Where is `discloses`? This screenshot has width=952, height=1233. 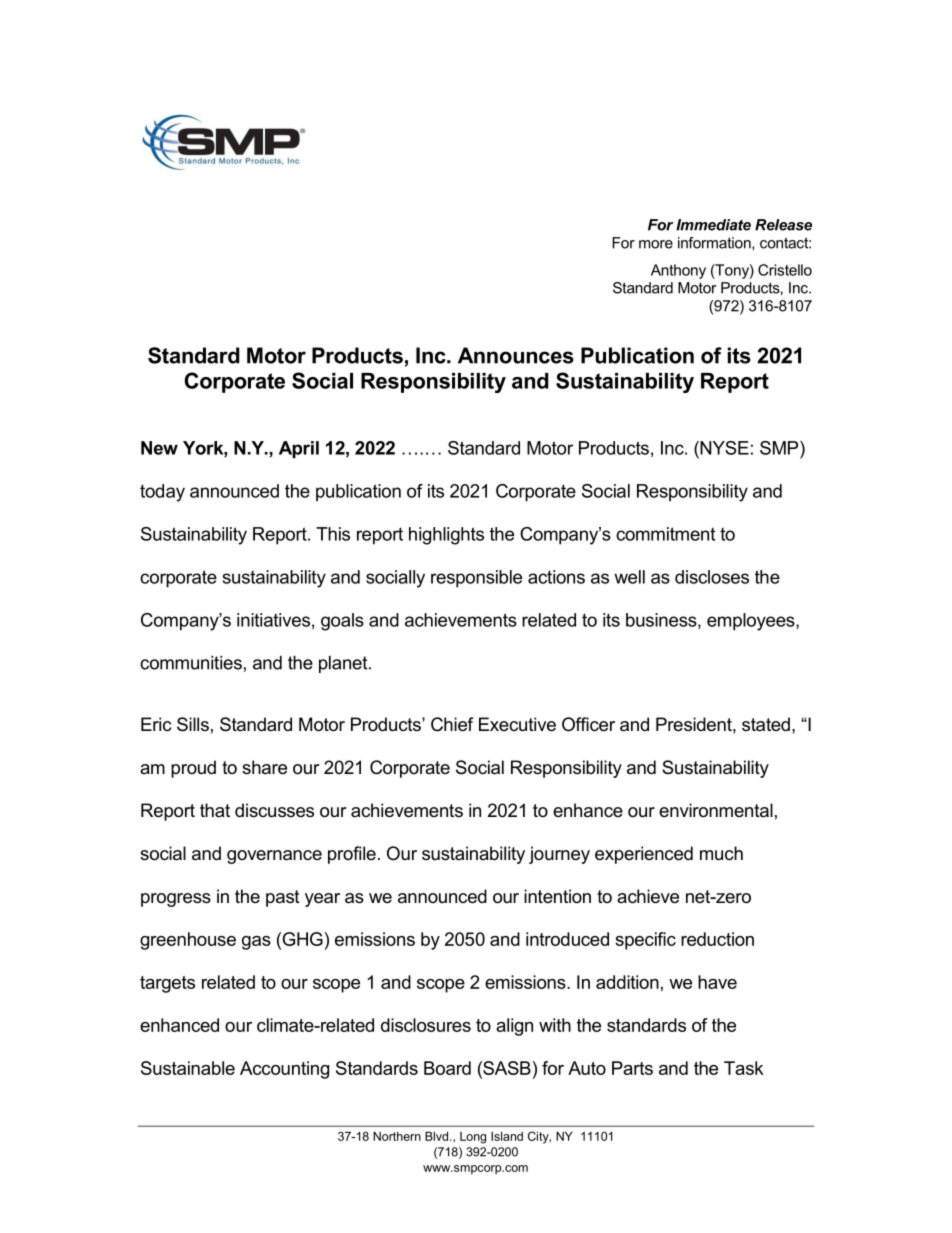 discloses is located at coordinates (712, 577).
